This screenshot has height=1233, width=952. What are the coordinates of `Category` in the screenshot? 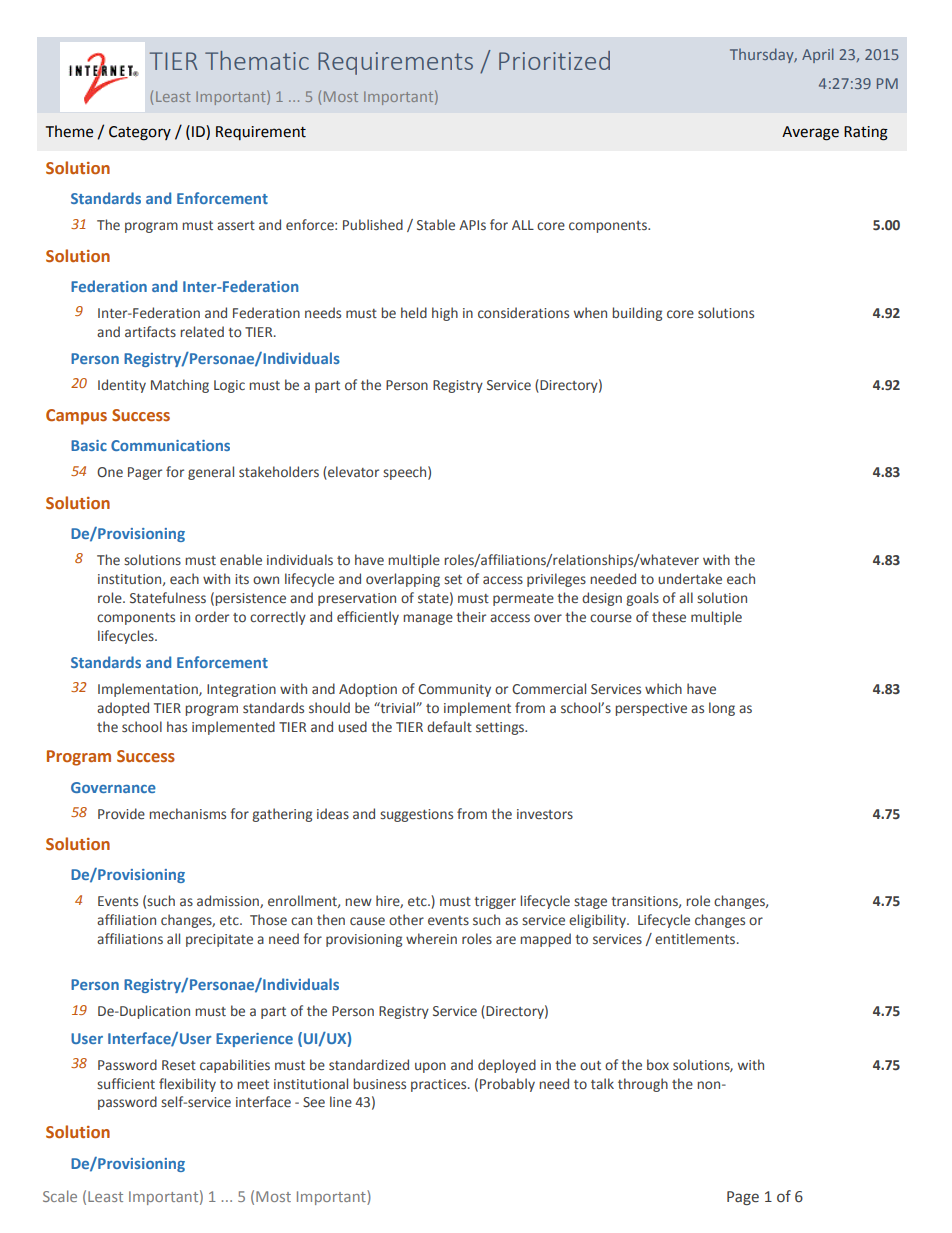 It's located at (140, 133).
